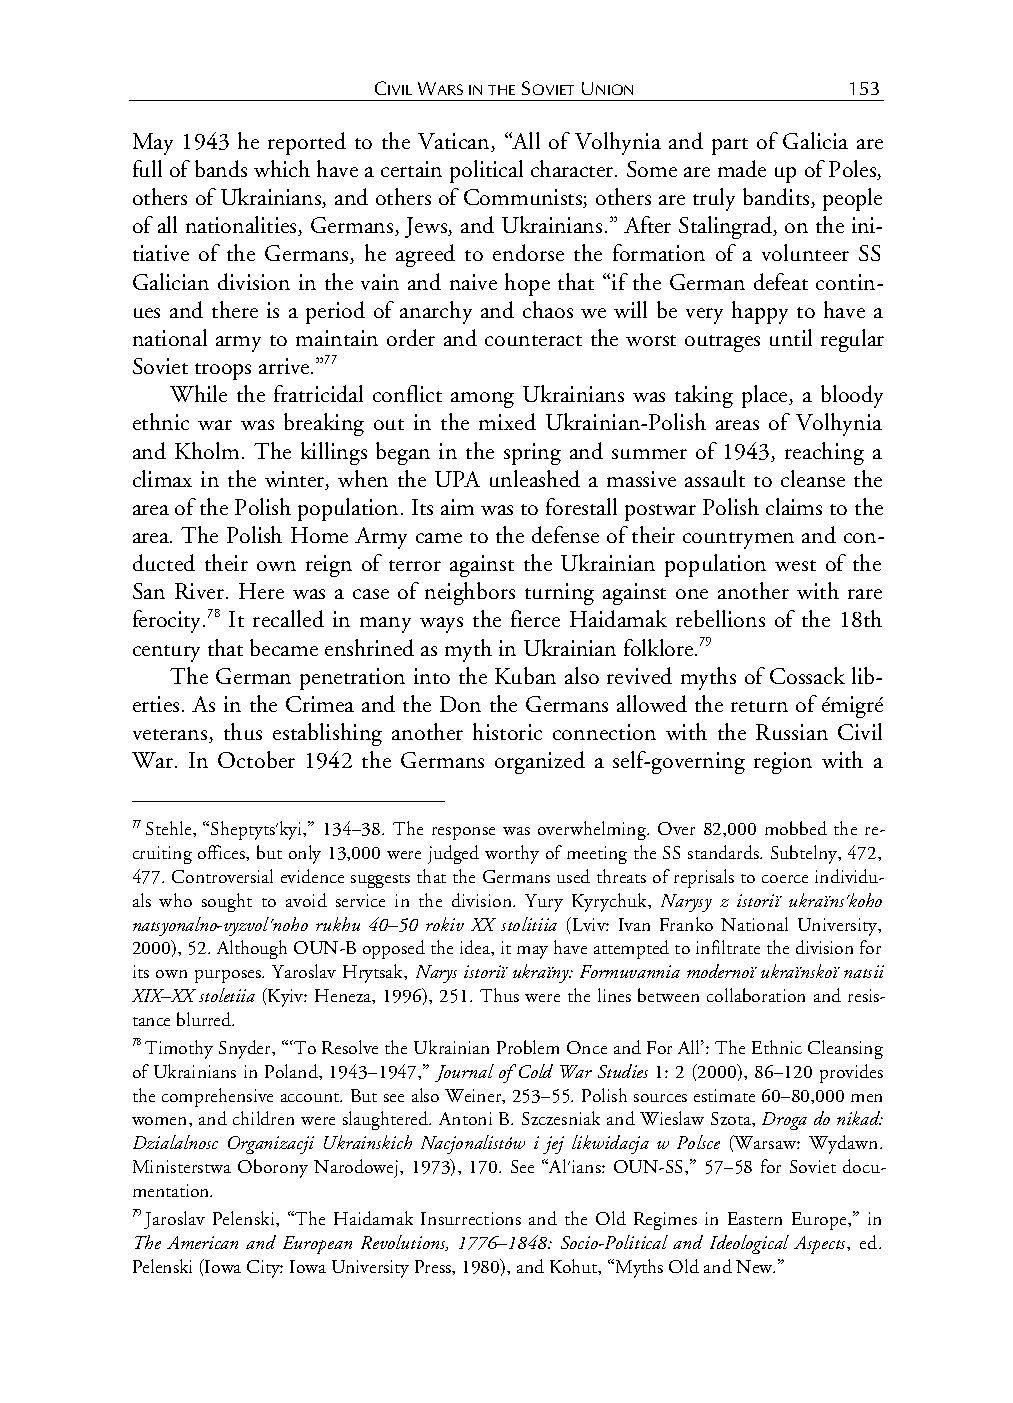  I want to click on purposes, so click(229, 976).
